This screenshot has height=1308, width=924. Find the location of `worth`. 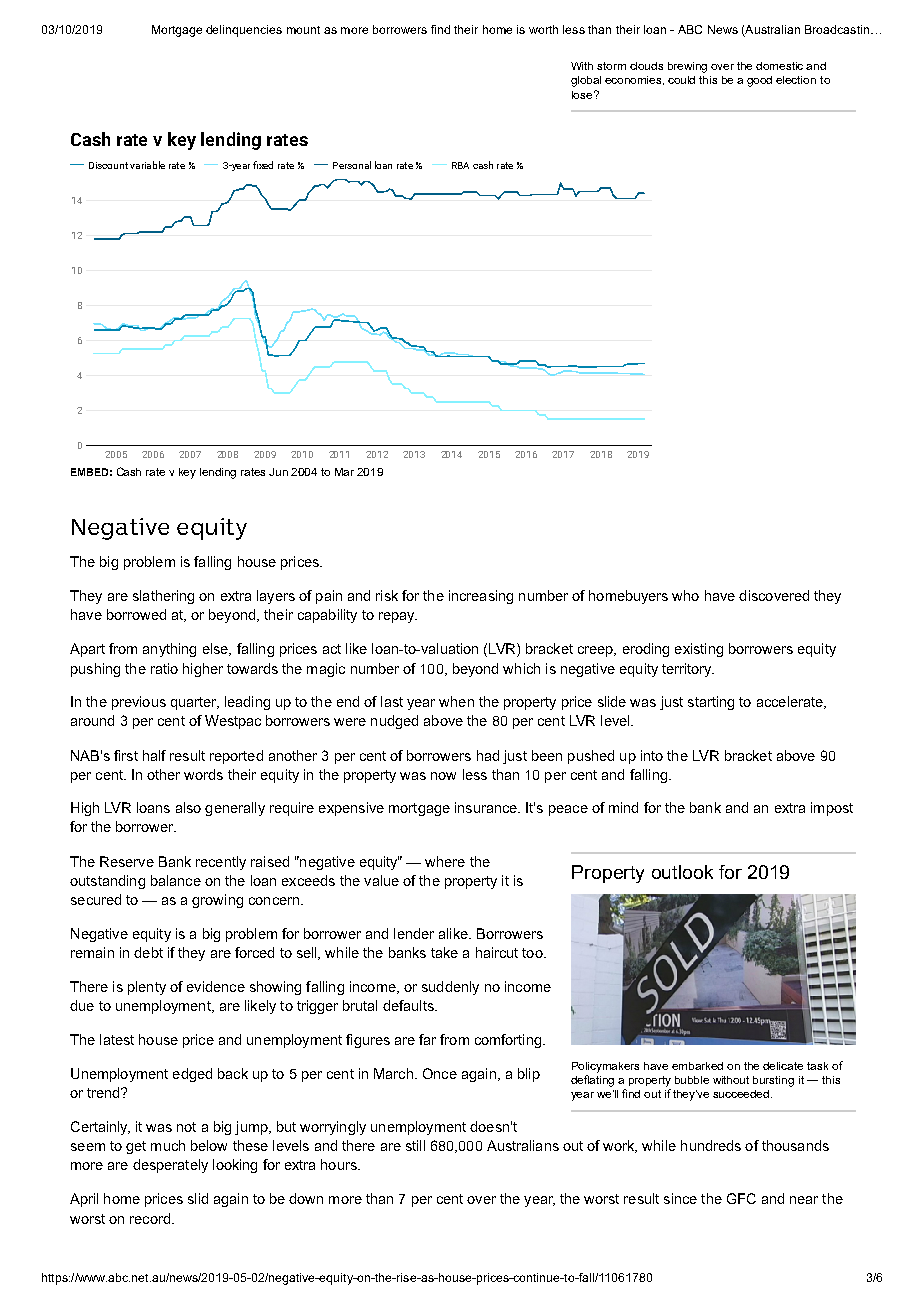

worth is located at coordinates (543, 29).
